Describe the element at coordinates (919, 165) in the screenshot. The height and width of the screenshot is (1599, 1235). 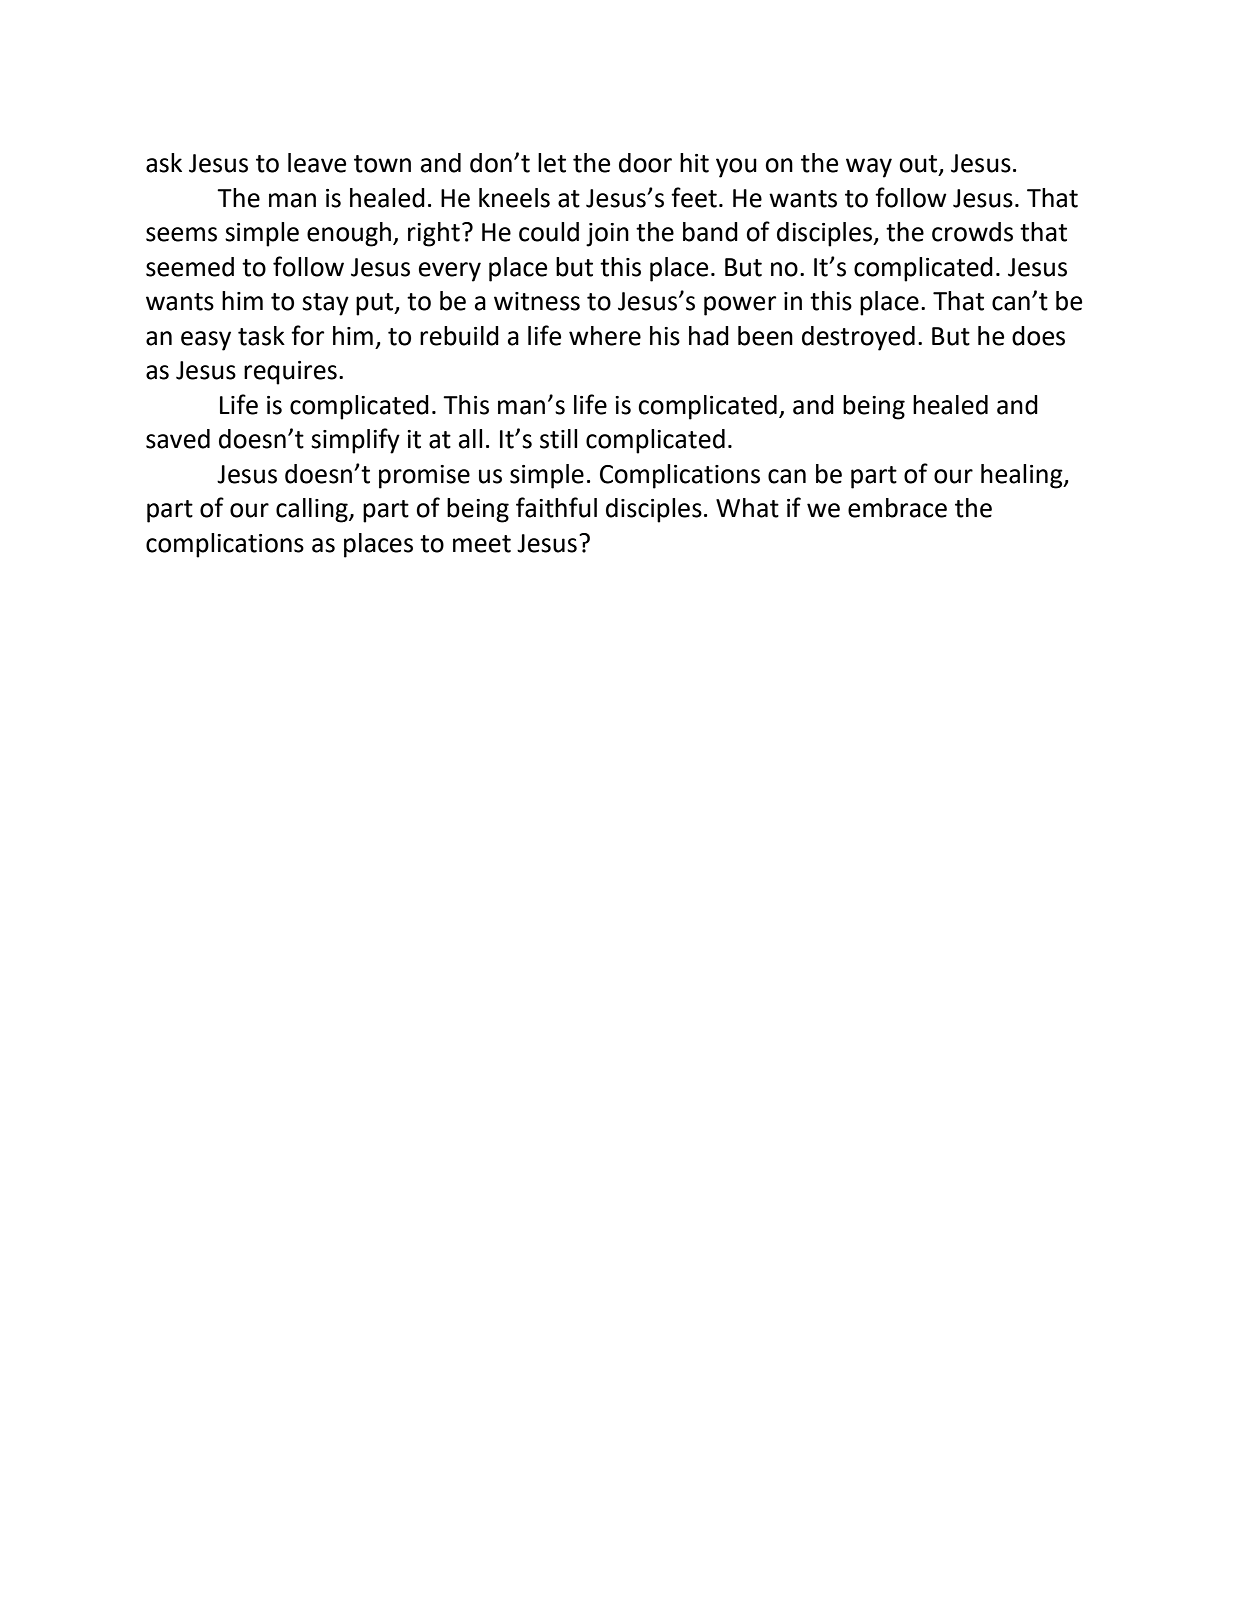
I see `out` at that location.
